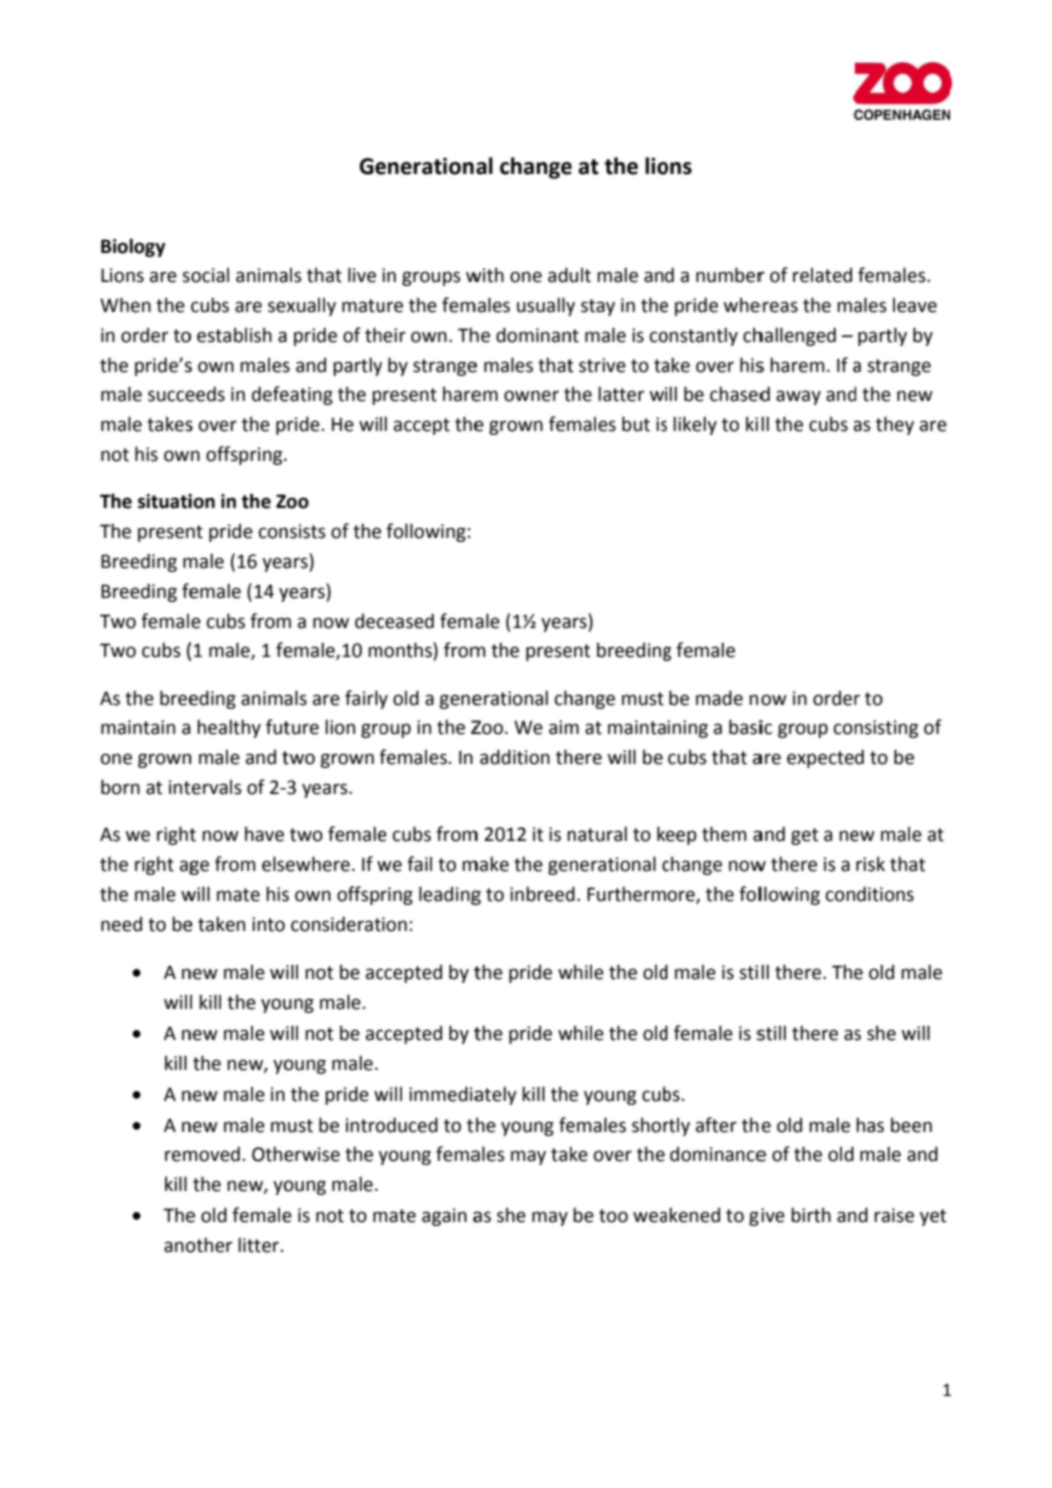 The width and height of the page is (1052, 1488). I want to click on establish, so click(234, 335).
